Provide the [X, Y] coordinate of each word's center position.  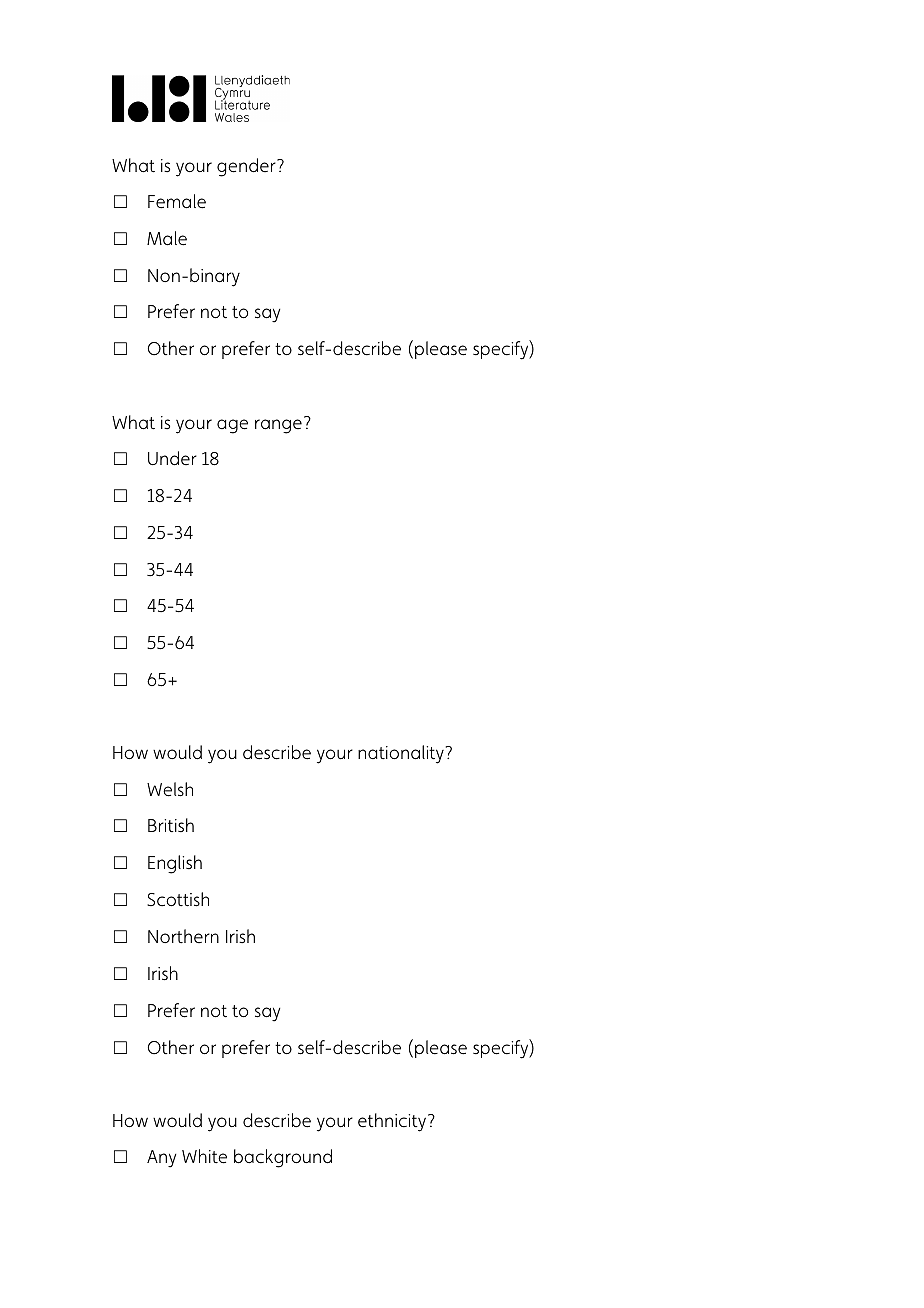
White [204, 1156]
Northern [183, 936]
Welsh [170, 789]
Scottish [178, 899]
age [232, 426]
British [171, 825]
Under [172, 458]
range [278, 426]
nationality [401, 754]
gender [247, 167]
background [283, 1158]
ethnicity [393, 1122]
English [175, 864]
